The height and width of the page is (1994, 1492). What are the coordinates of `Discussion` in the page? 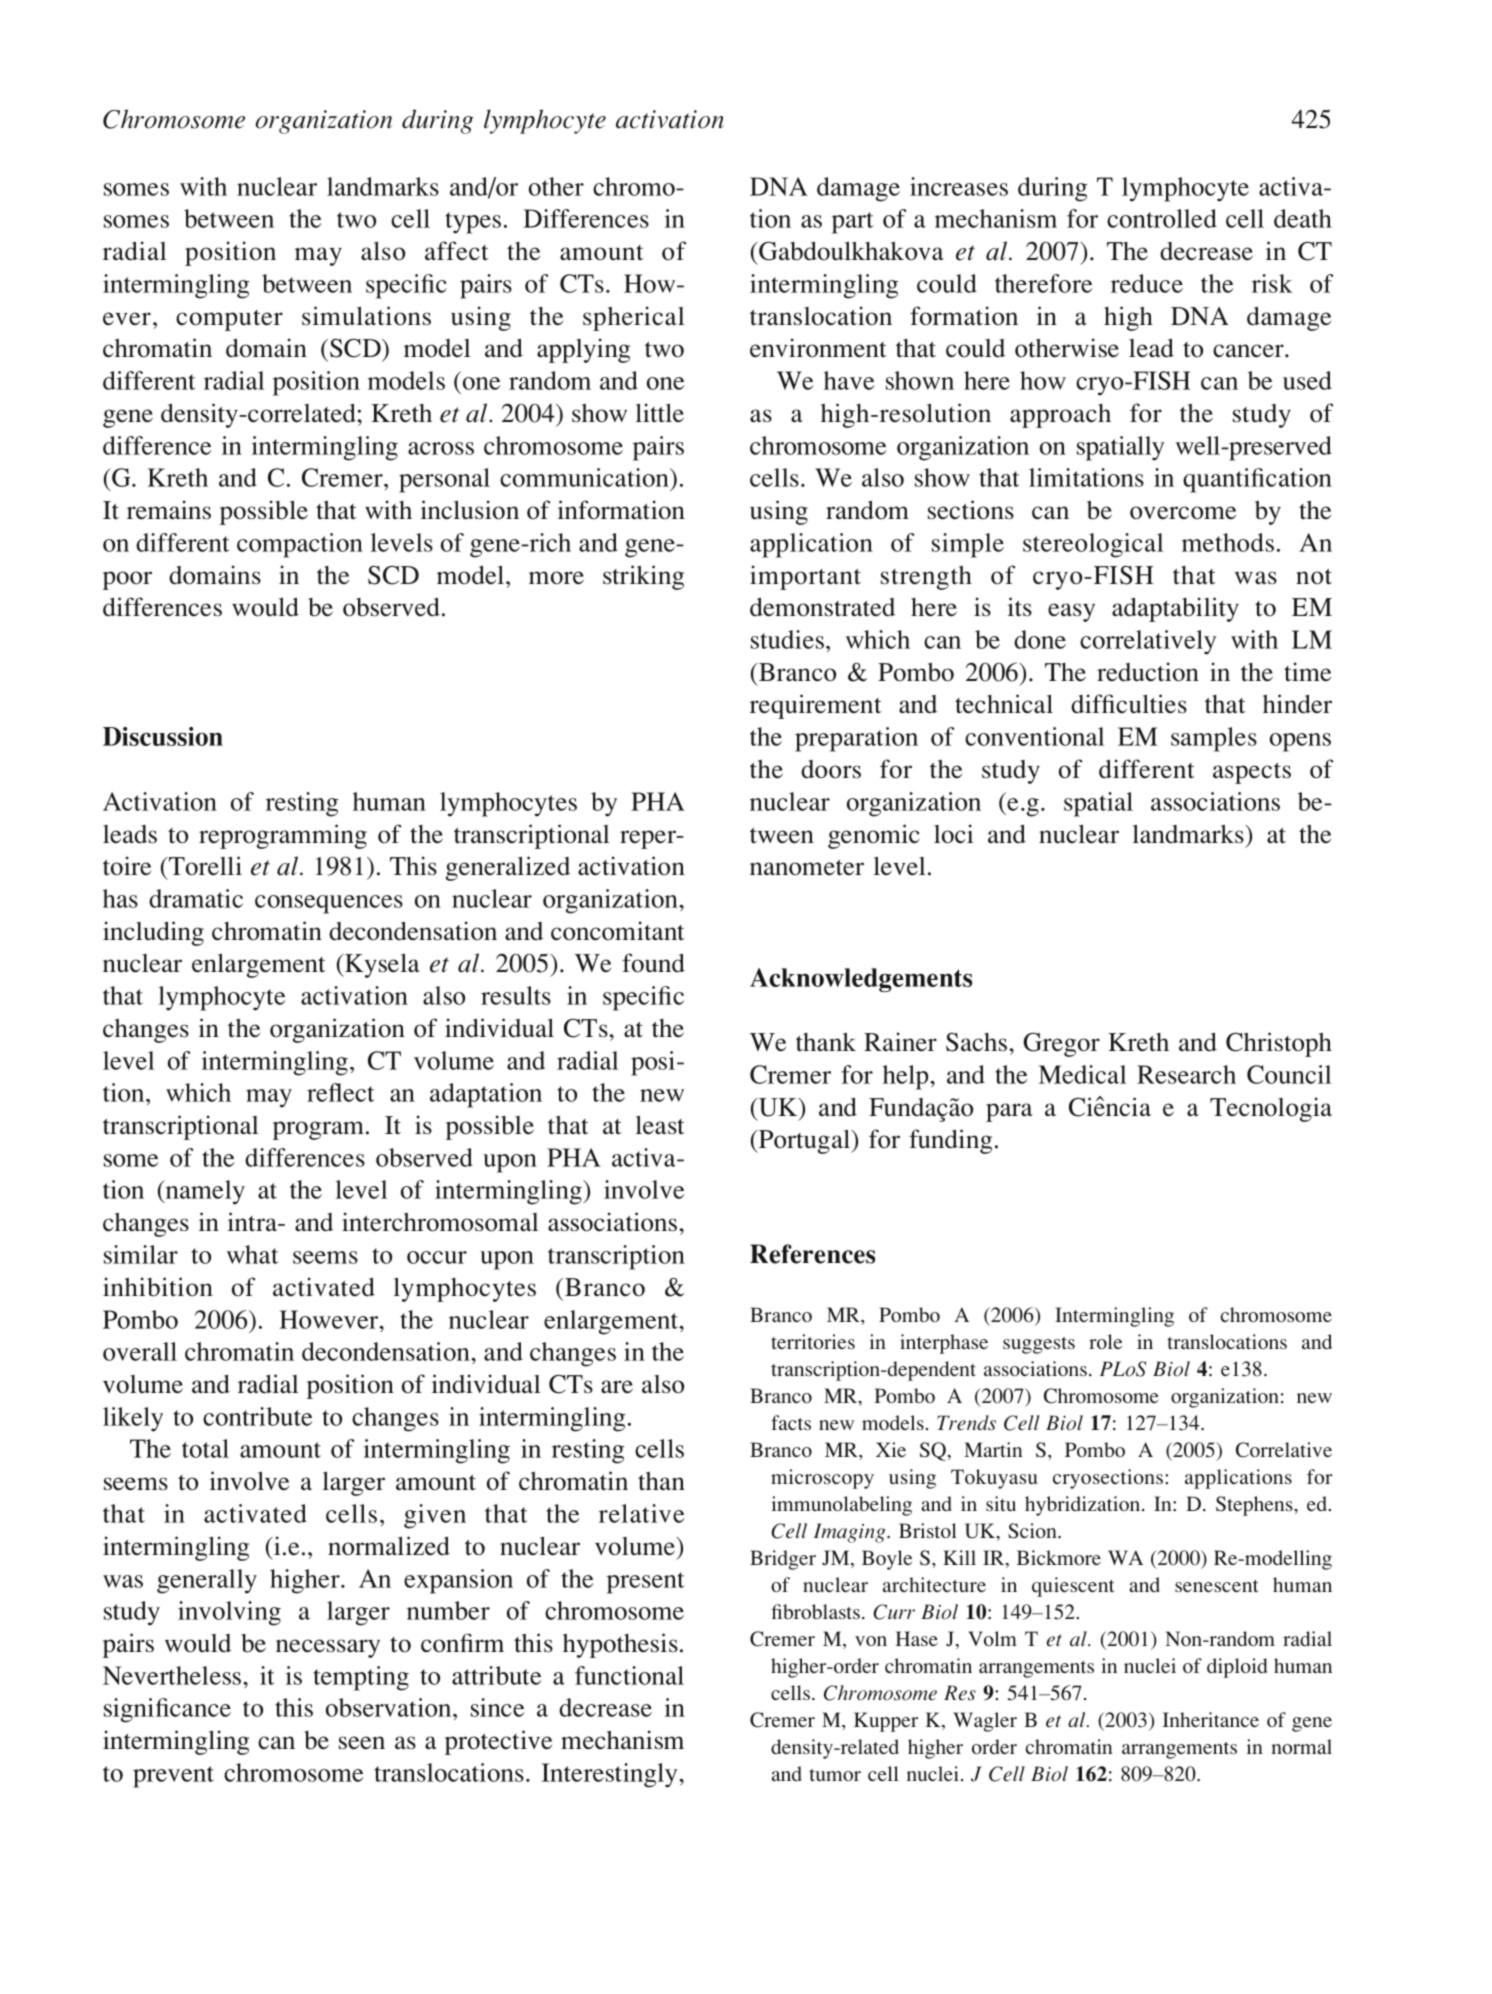 It's located at (163, 736).
